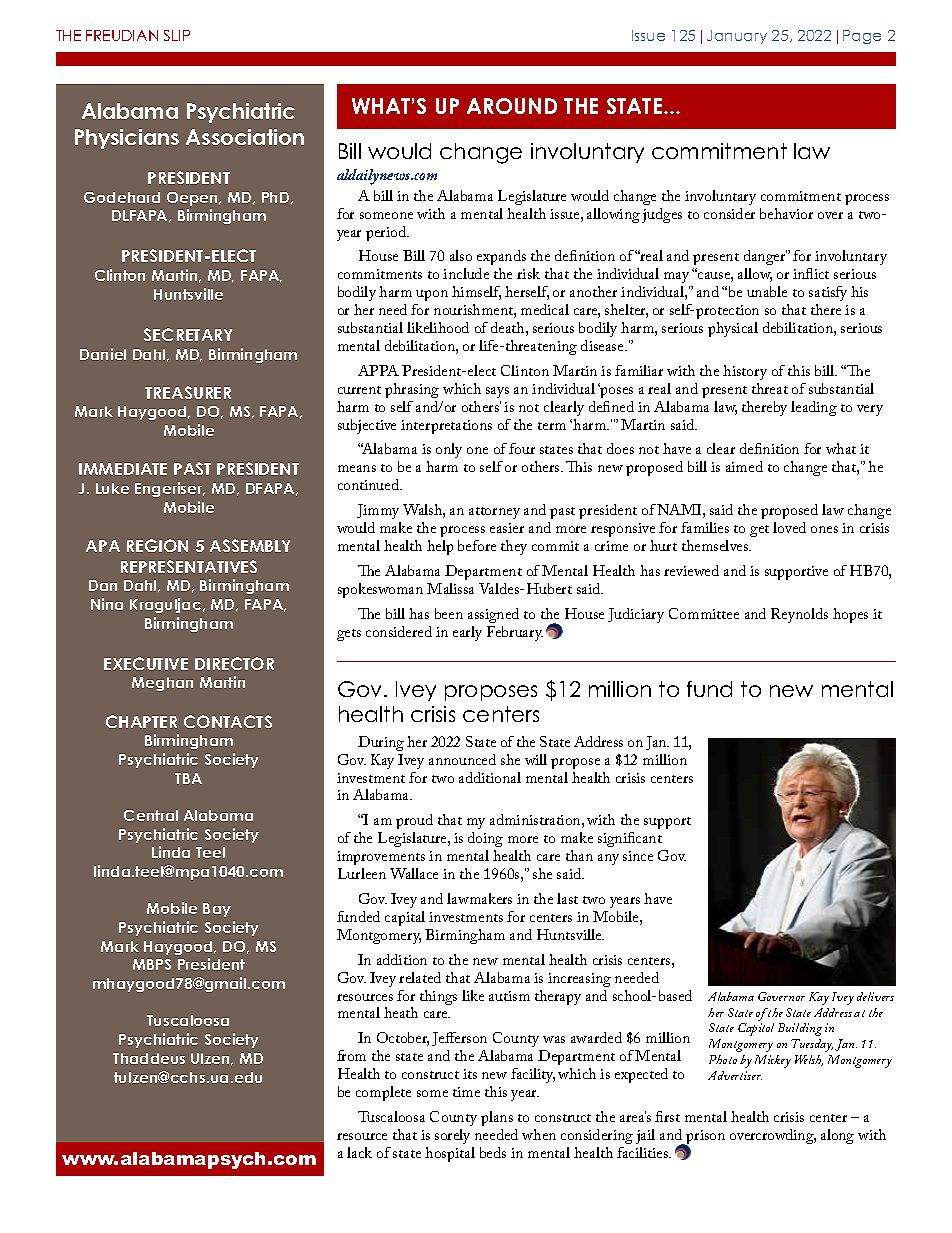 This screenshot has width=952, height=1233. I want to click on Thaddeus, so click(149, 1058).
